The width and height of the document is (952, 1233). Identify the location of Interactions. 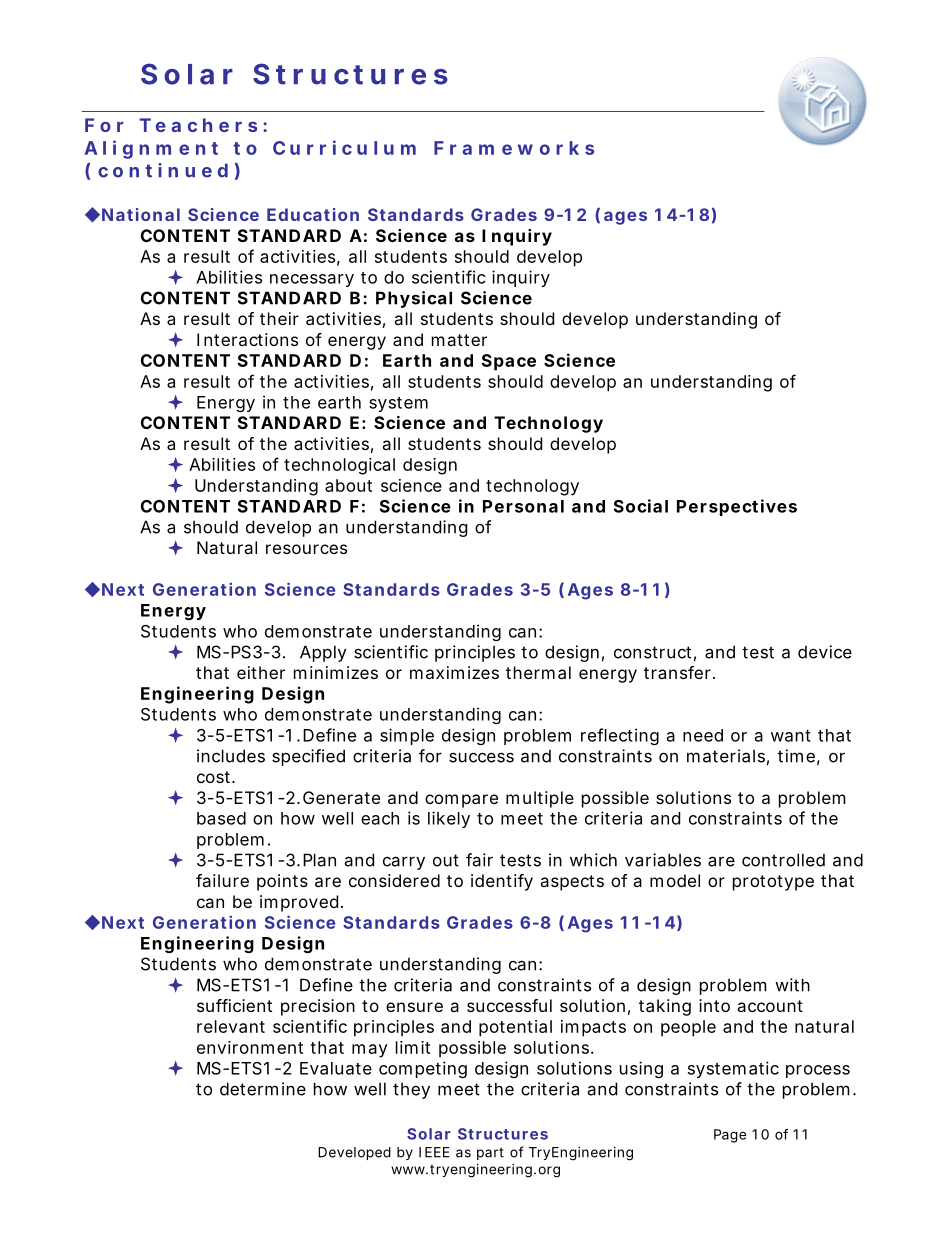
(247, 339).
